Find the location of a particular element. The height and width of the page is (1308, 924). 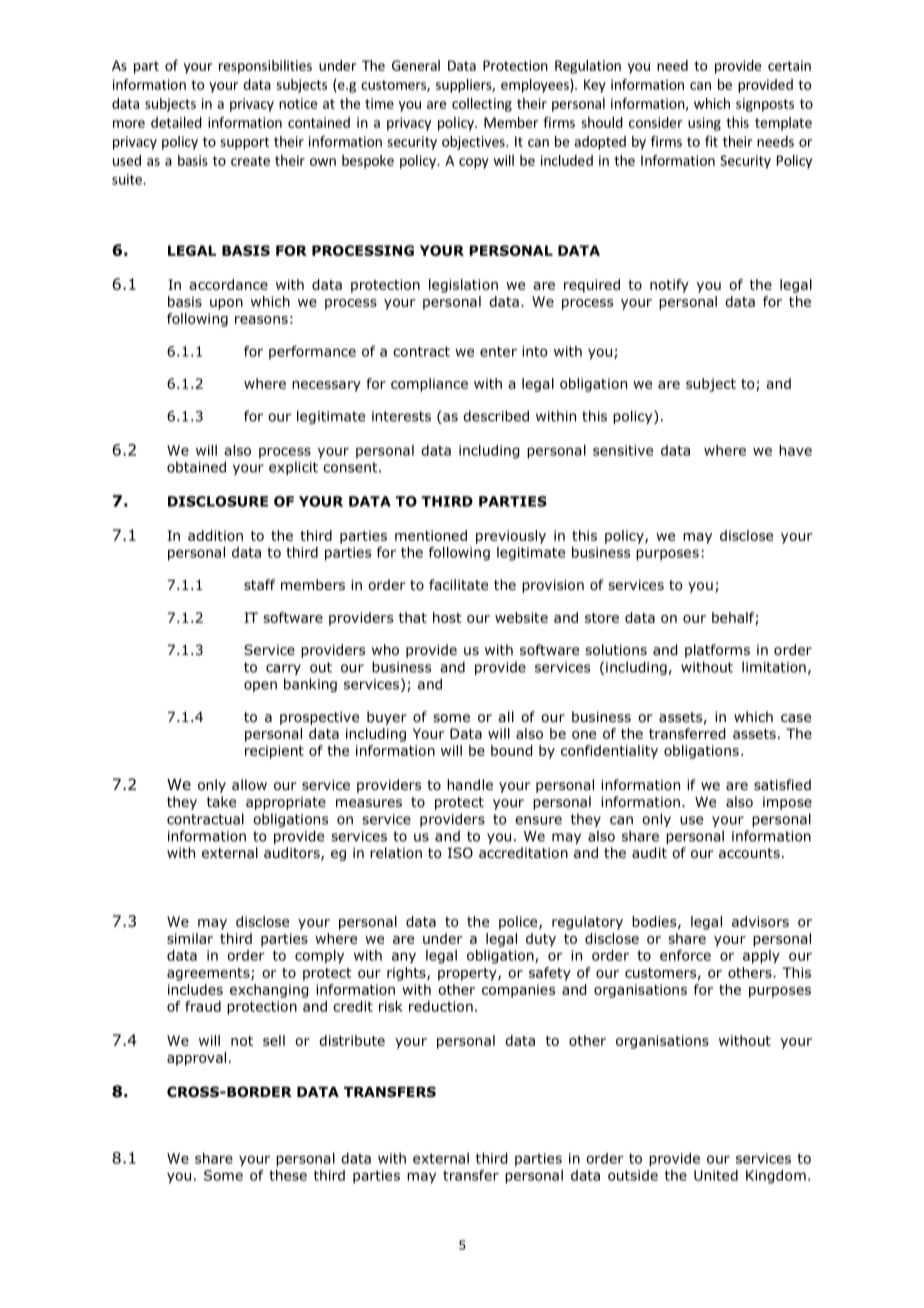

detailed is located at coordinates (176, 122).
